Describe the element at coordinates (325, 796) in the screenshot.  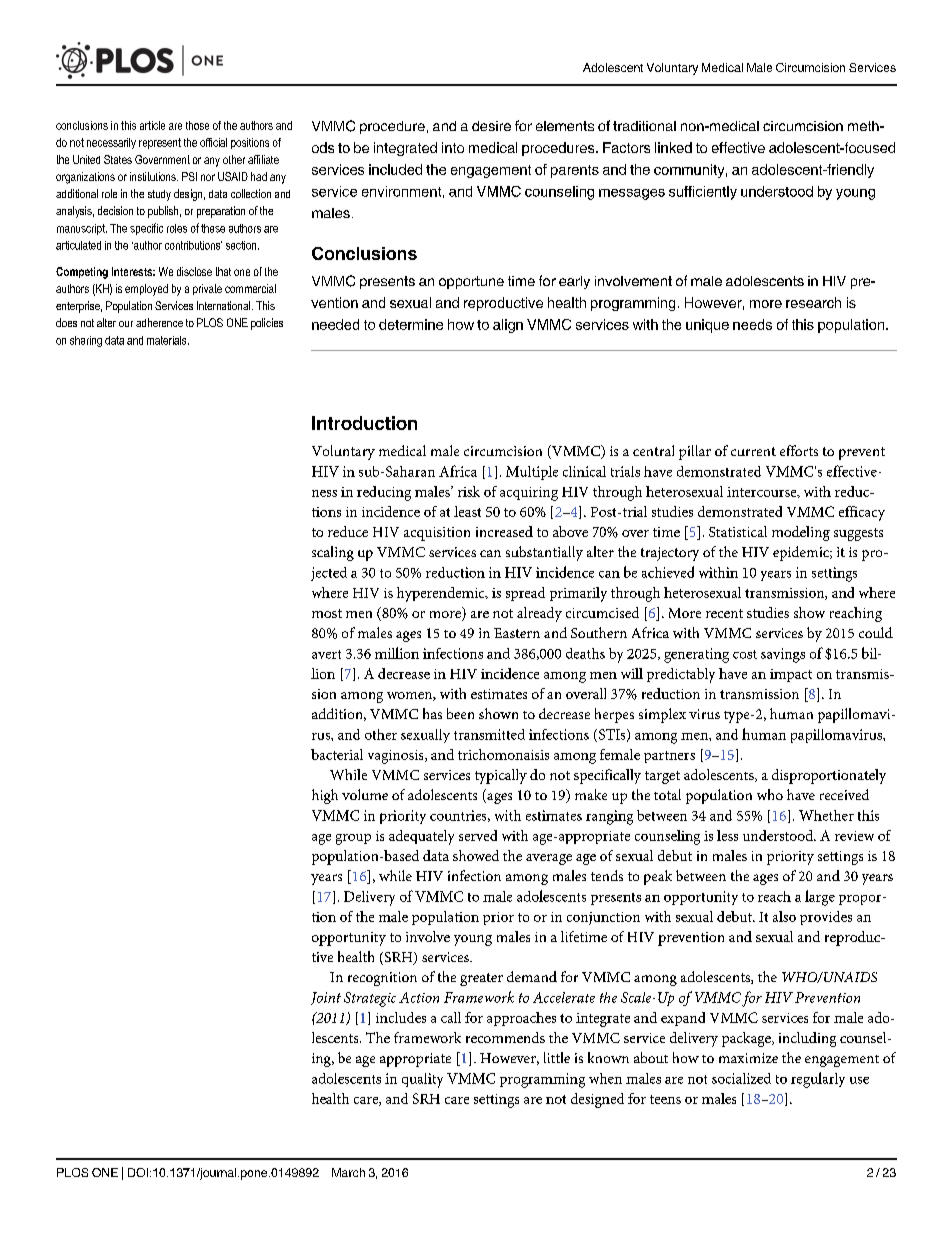
I see `high` at that location.
